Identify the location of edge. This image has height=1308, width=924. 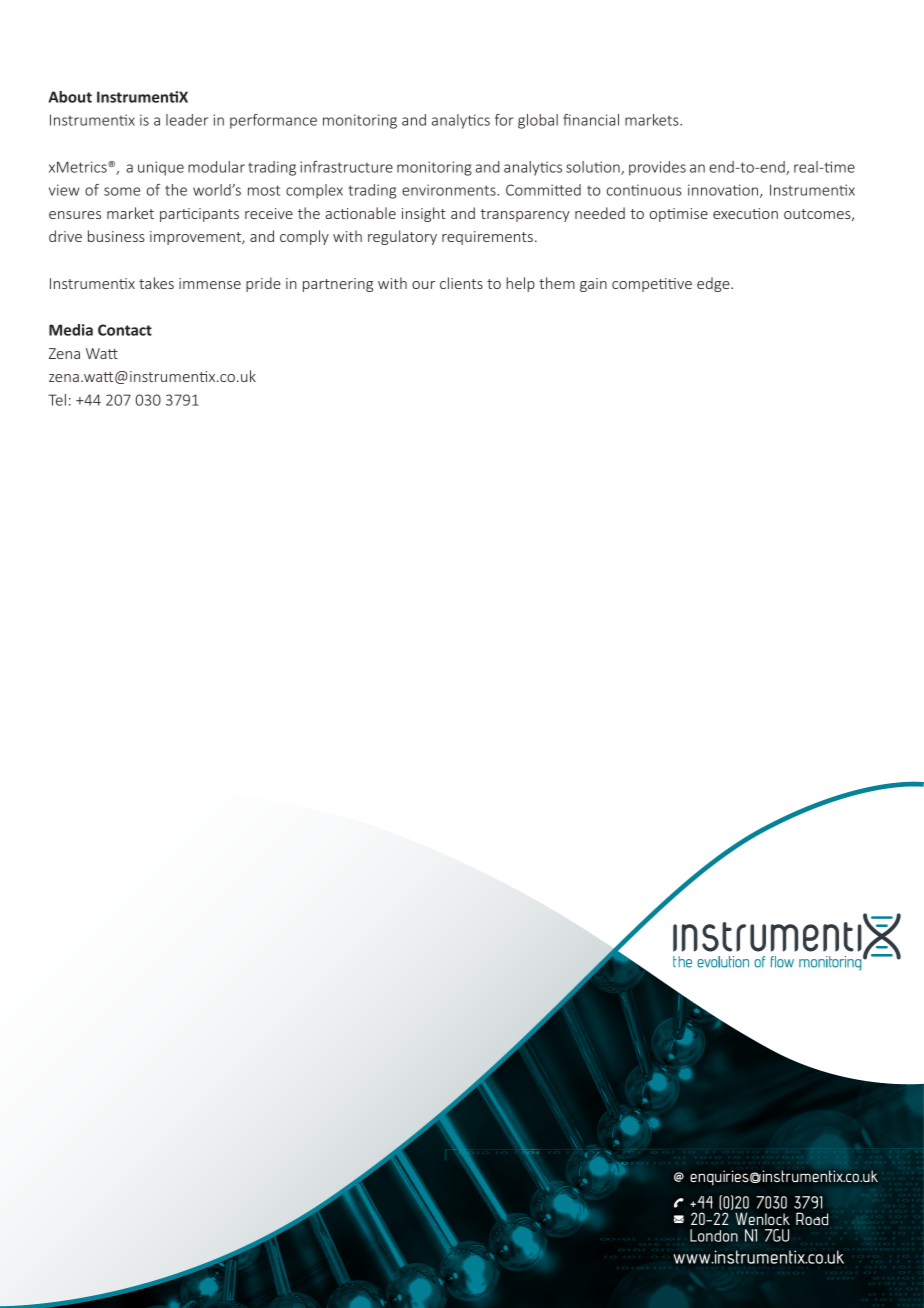
(714, 284).
